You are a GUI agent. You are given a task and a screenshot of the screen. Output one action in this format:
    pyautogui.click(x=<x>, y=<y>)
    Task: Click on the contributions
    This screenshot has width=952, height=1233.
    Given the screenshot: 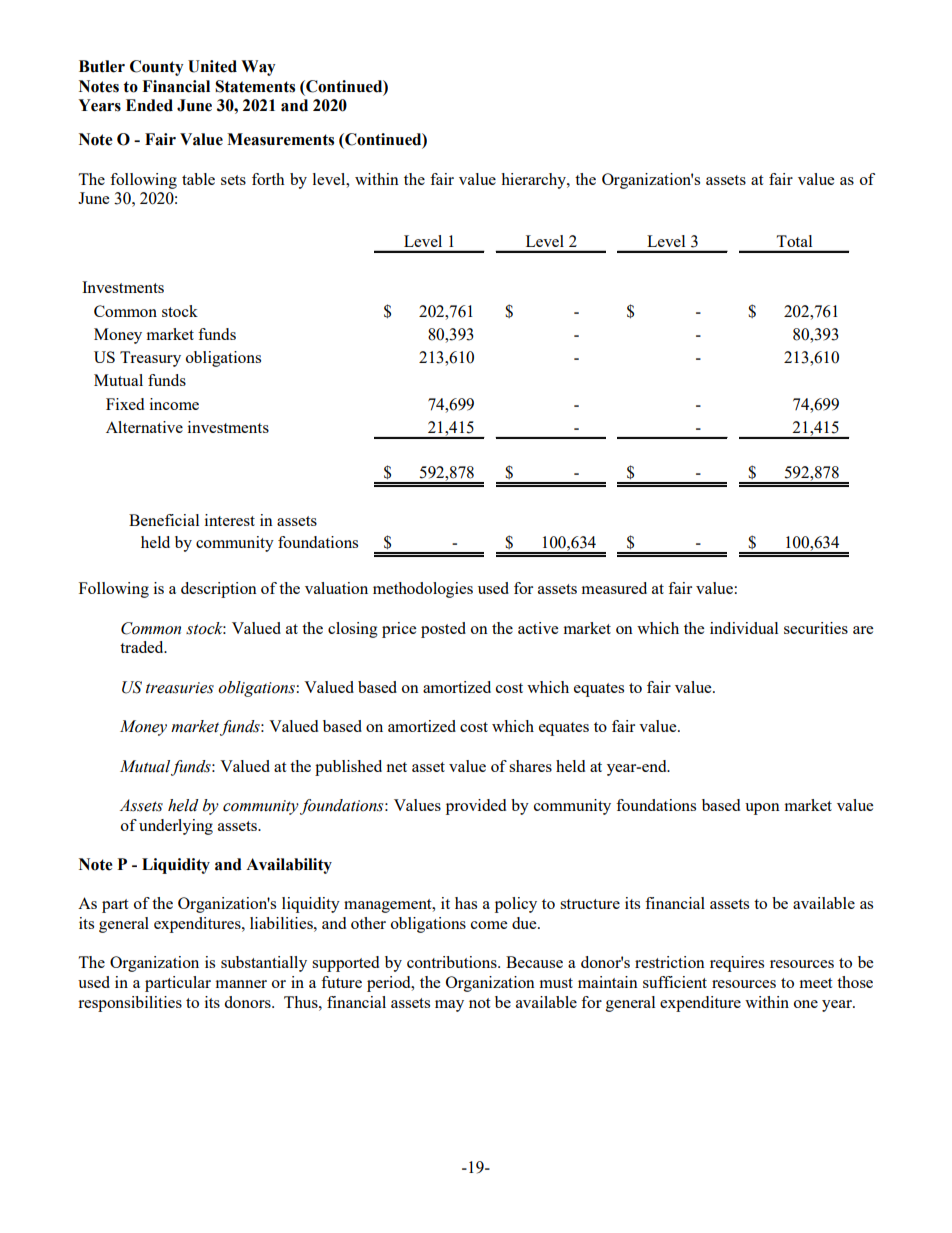 What is the action you would take?
    pyautogui.click(x=453, y=962)
